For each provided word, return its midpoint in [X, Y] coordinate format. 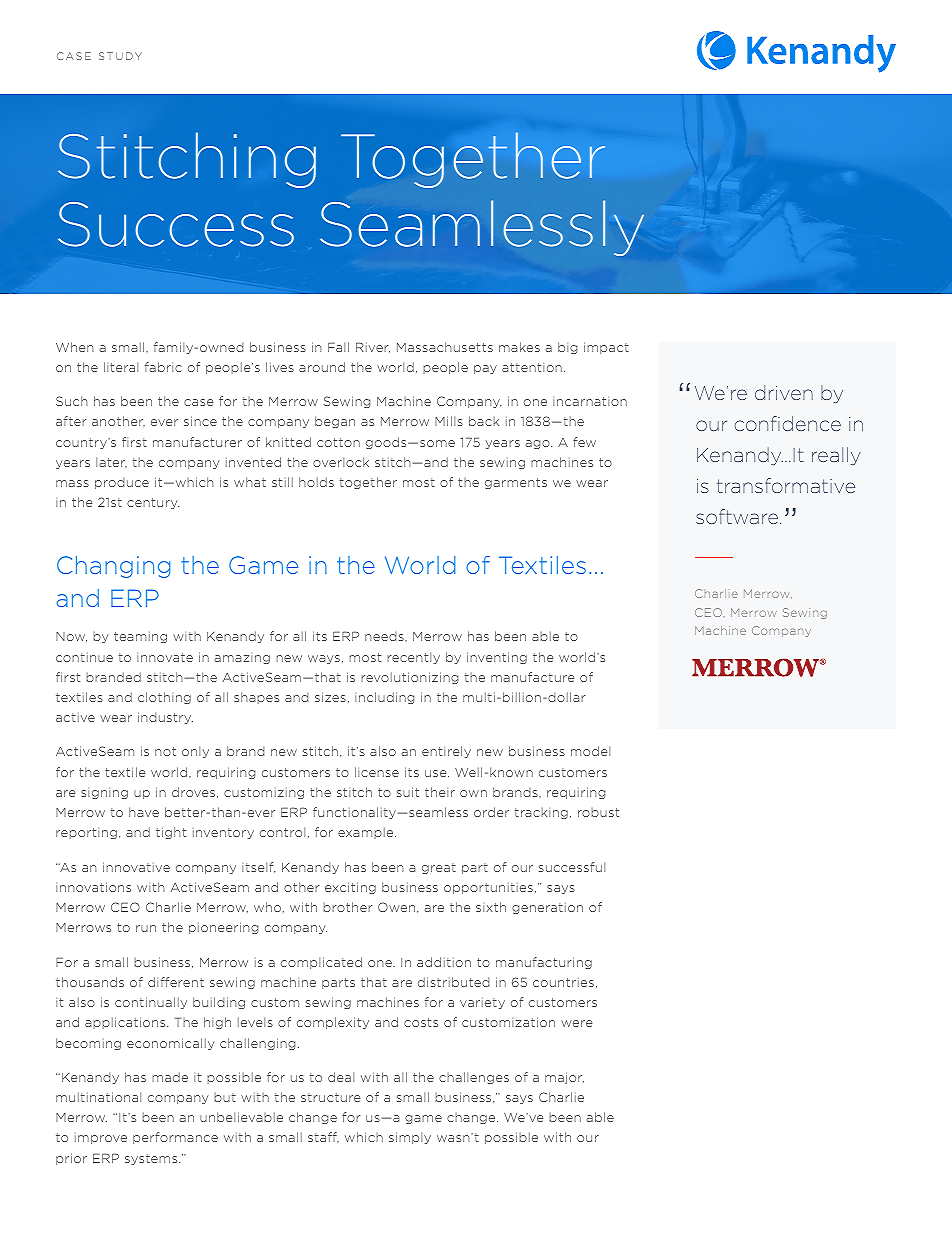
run [146, 928]
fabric [163, 367]
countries [563, 982]
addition [444, 962]
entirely [446, 752]
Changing [113, 567]
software [737, 516]
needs [385, 636]
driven [784, 392]
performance [175, 1138]
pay [485, 369]
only [195, 752]
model [590, 751]
